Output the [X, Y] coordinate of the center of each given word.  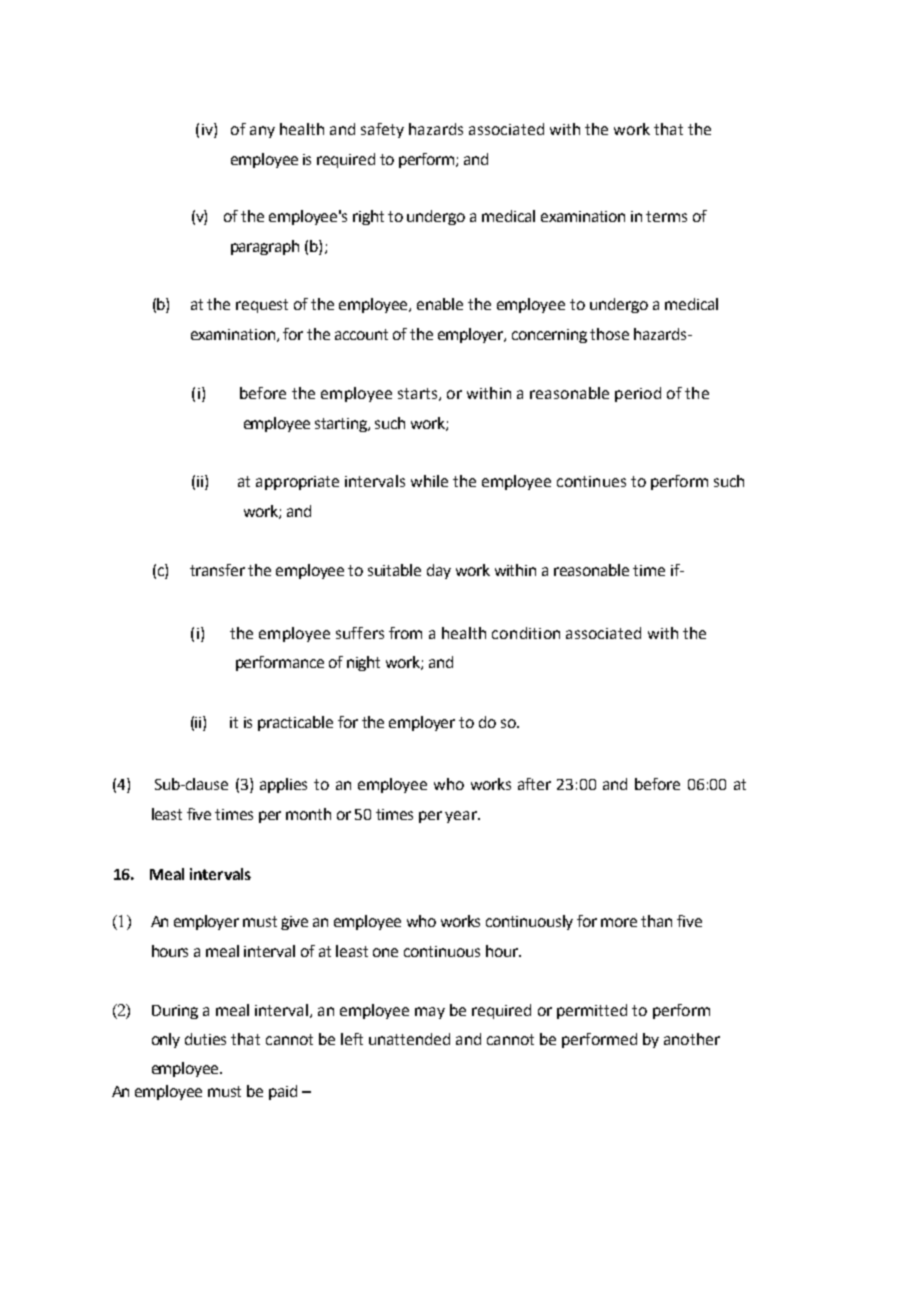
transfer [217, 570]
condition [526, 633]
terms [666, 216]
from [405, 633]
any [262, 132]
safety [382, 130]
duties [205, 1039]
